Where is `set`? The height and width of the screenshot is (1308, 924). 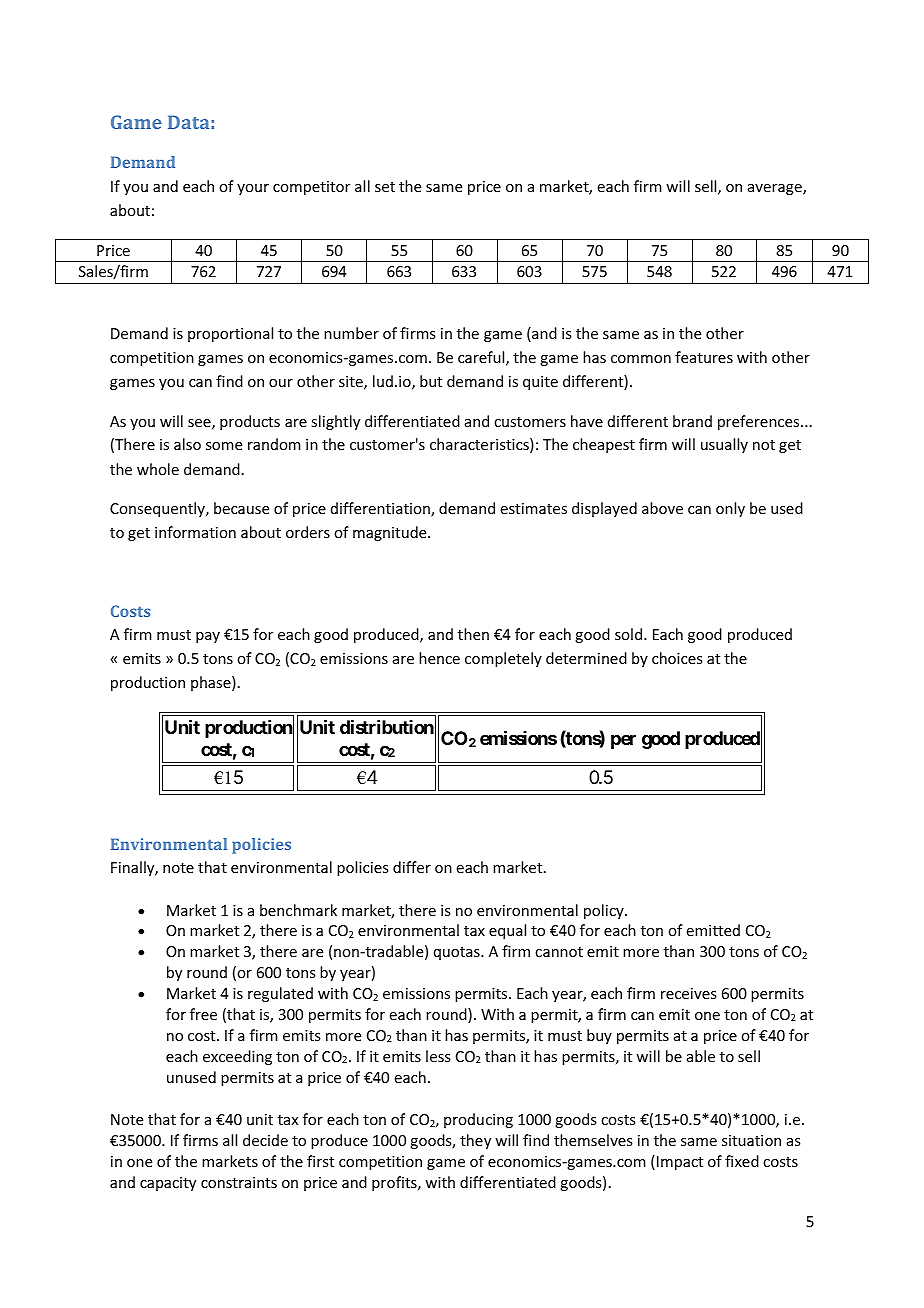 set is located at coordinates (385, 187).
